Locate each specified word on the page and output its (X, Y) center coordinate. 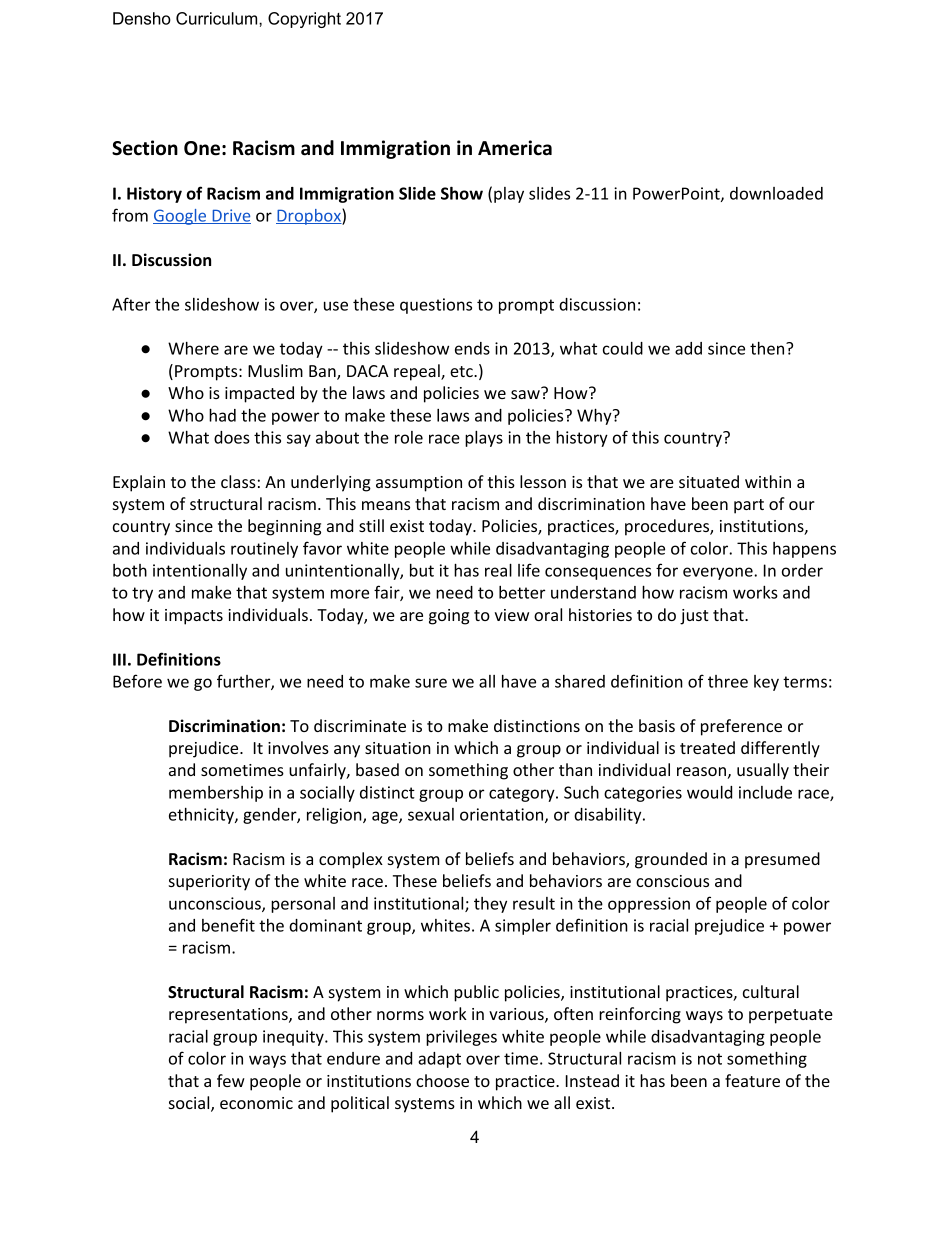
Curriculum (218, 18)
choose (442, 1080)
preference (741, 727)
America (515, 148)
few (231, 1080)
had (222, 415)
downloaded (776, 193)
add (688, 348)
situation (398, 748)
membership (216, 794)
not (710, 1059)
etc (462, 371)
